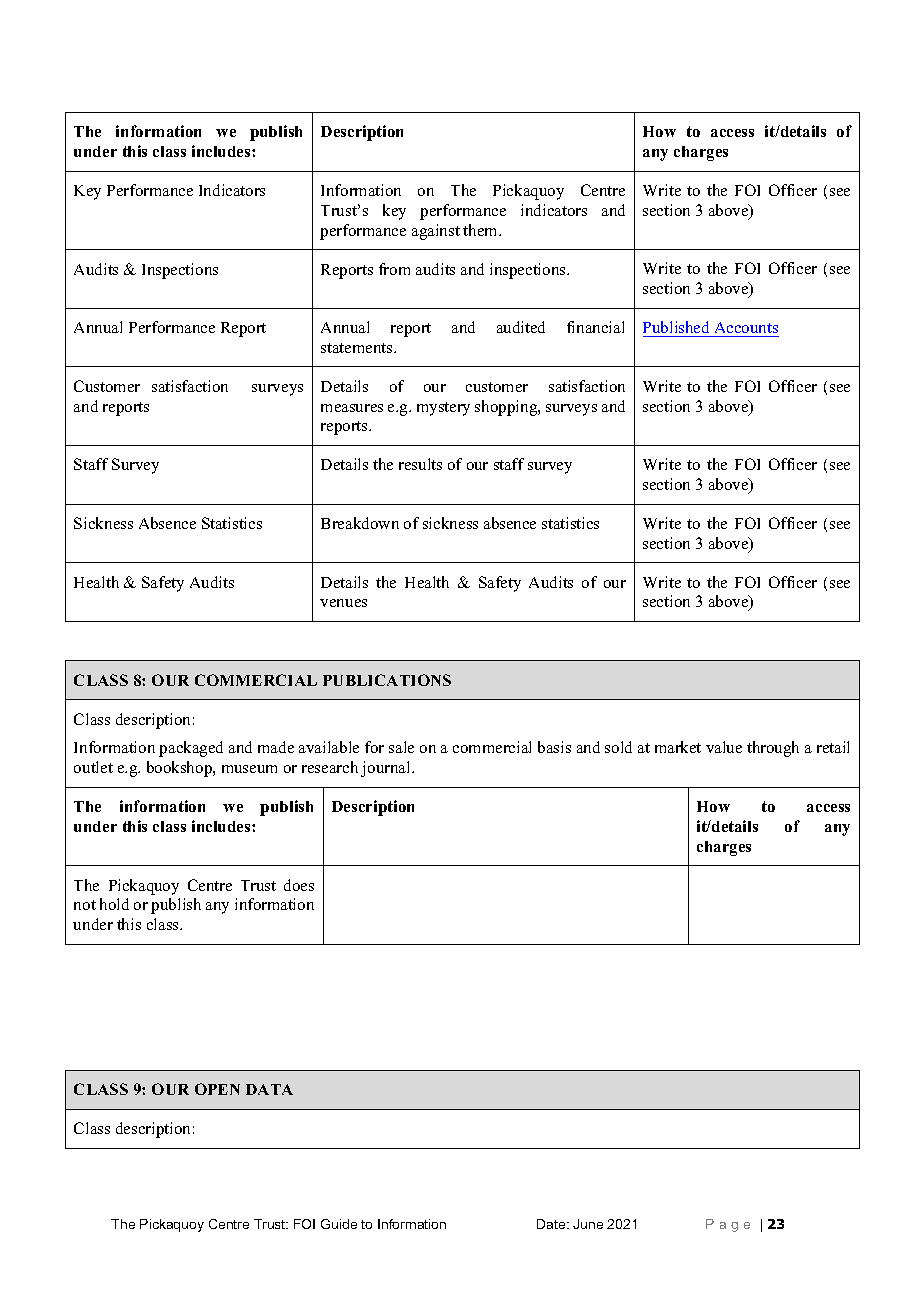 The image size is (924, 1308). Describe the element at coordinates (436, 232) in the page. I see `against` at that location.
